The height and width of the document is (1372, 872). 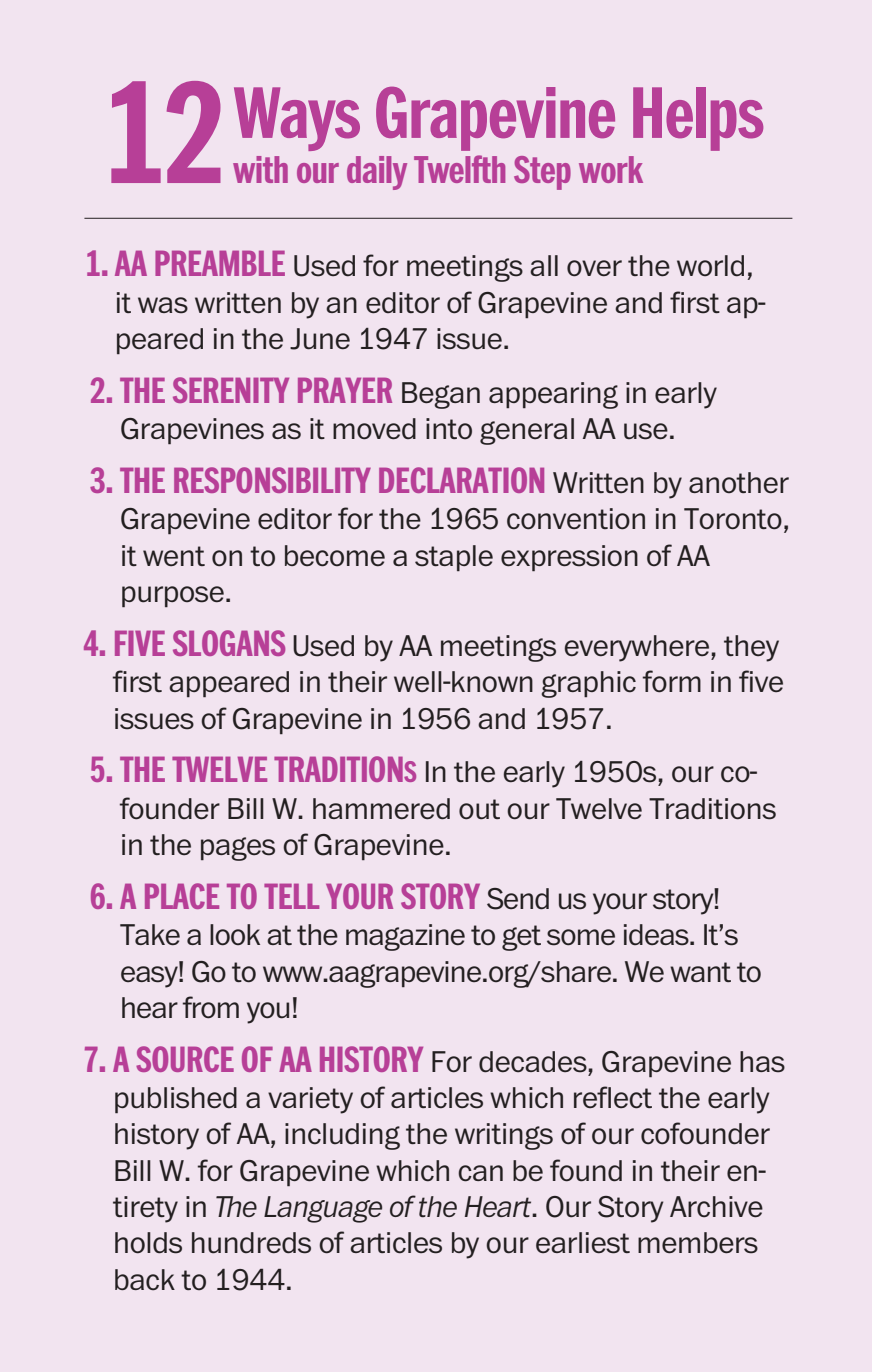 What do you see at coordinates (657, 935) in the document?
I see `ideas` at bounding box center [657, 935].
